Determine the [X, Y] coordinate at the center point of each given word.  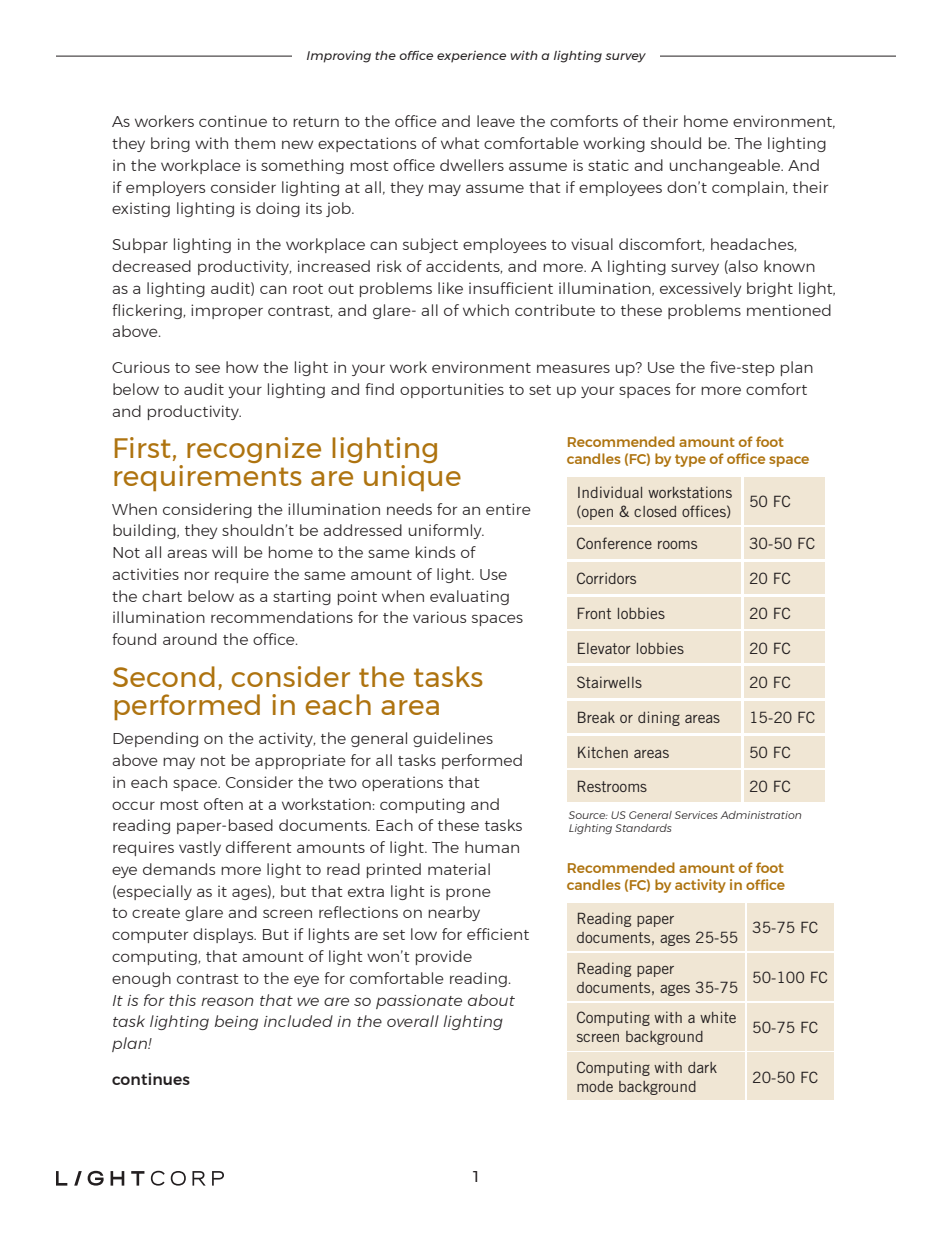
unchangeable [726, 166]
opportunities [452, 390]
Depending [155, 739]
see [207, 368]
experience [471, 57]
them [254, 143]
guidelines [453, 739]
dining [659, 718]
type [690, 460]
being [236, 1022]
